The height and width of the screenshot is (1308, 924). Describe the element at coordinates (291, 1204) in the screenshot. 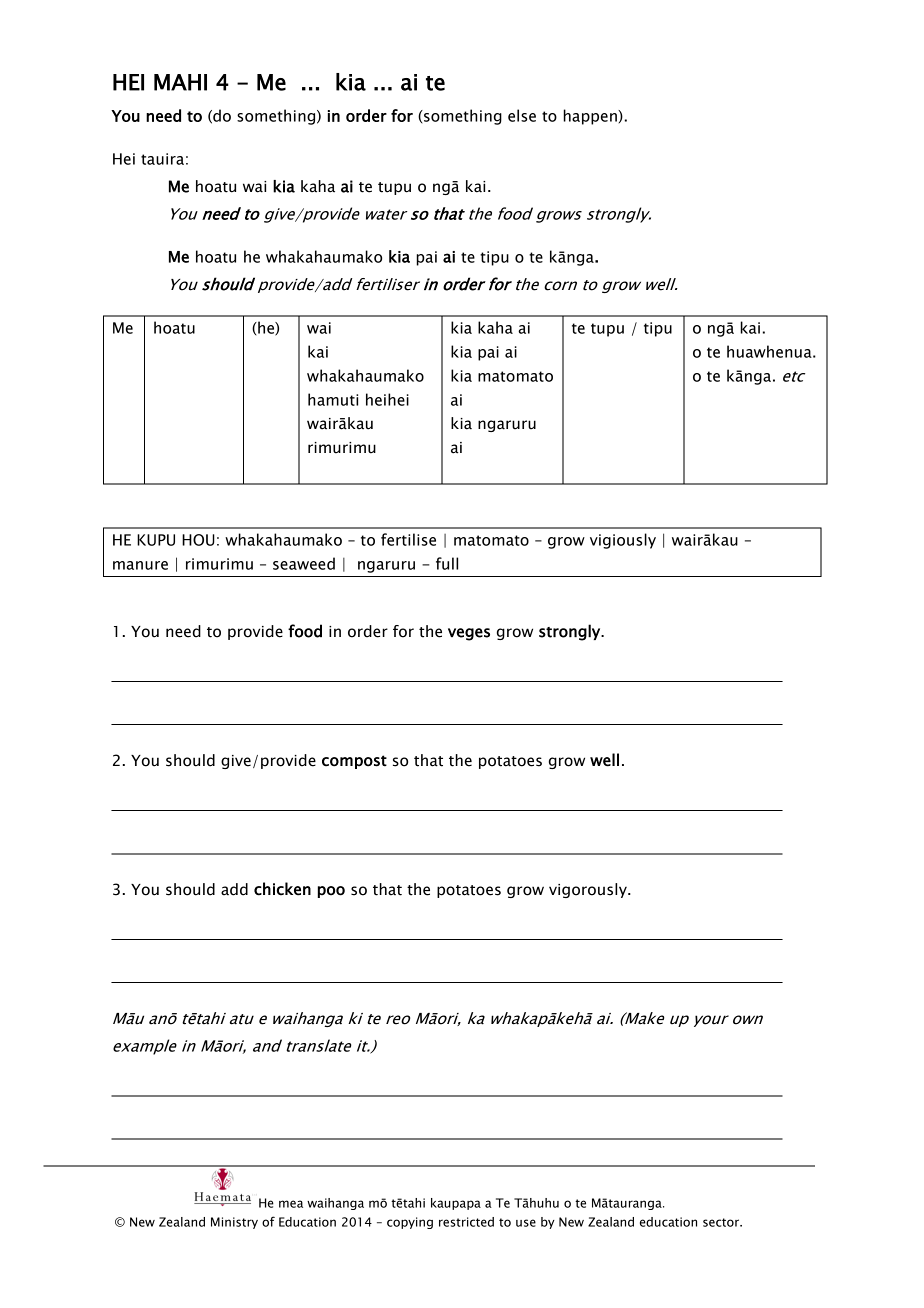

I see `mea` at that location.
